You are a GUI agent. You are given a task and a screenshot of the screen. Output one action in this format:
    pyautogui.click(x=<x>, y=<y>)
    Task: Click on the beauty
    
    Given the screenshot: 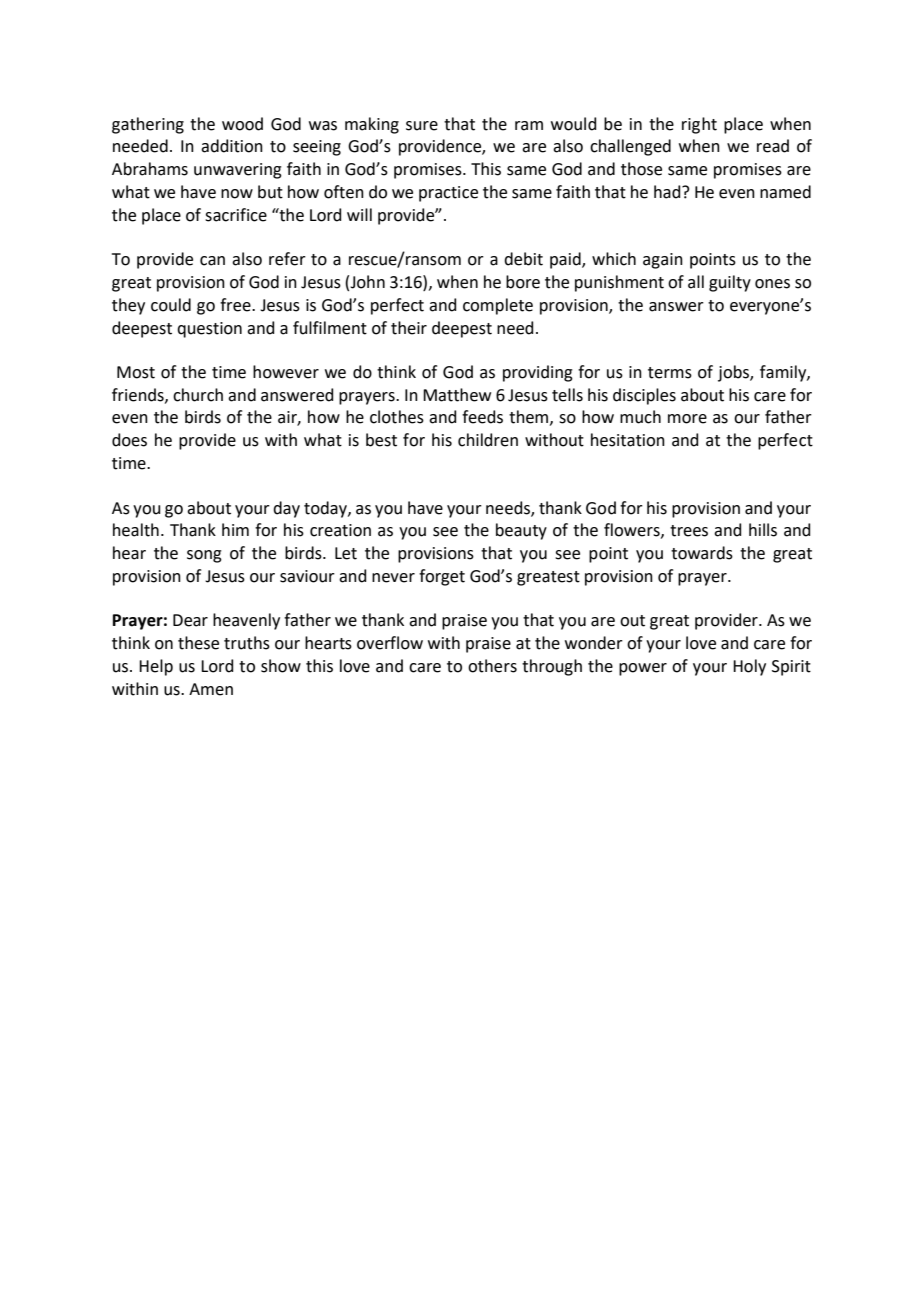 What is the action you would take?
    pyautogui.click(x=521, y=531)
